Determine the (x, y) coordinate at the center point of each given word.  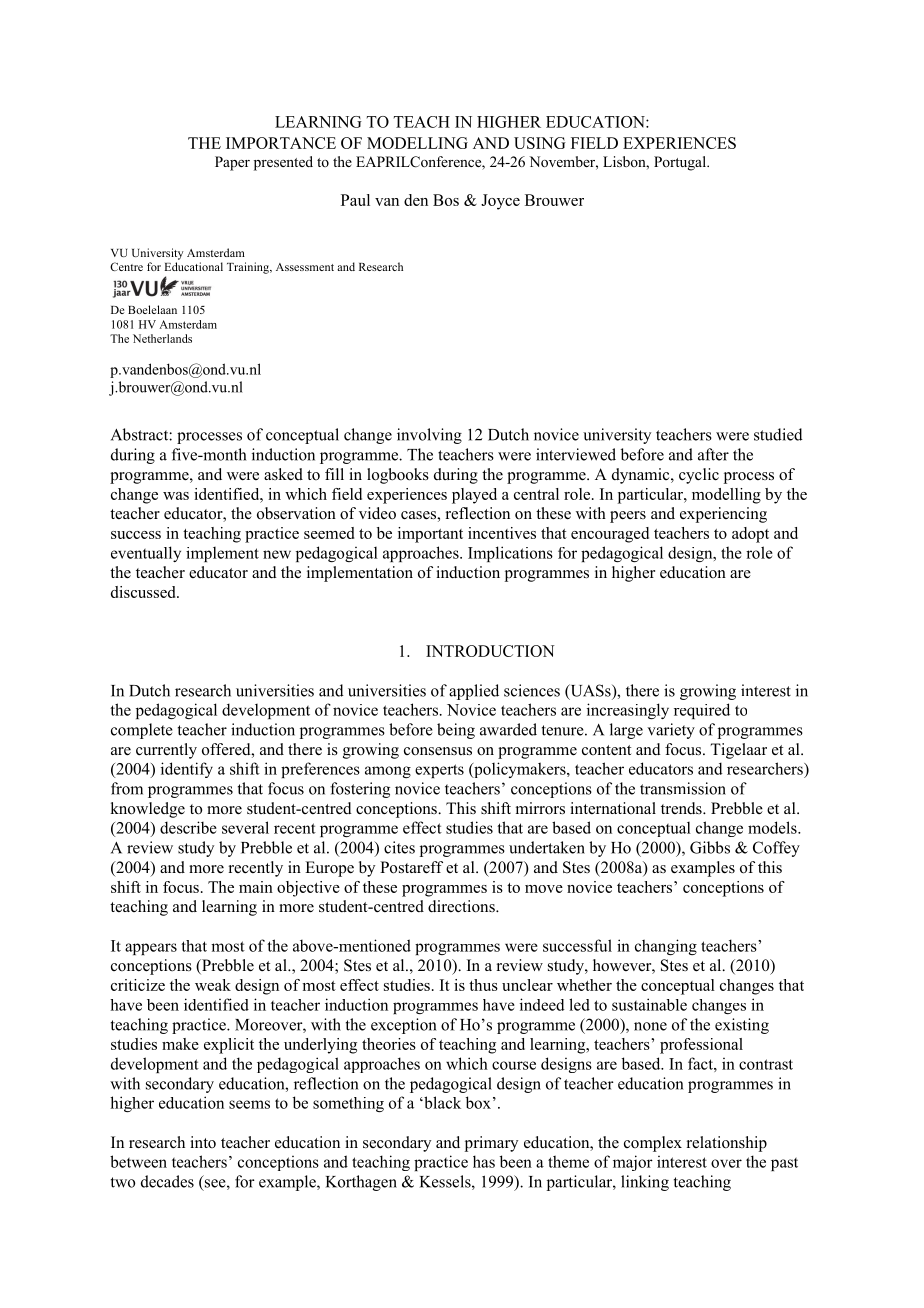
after (713, 454)
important (430, 535)
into (203, 1142)
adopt (750, 535)
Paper (232, 163)
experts (439, 771)
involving (429, 436)
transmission (683, 788)
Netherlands (162, 338)
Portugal (681, 163)
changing (666, 947)
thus (483, 985)
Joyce (500, 202)
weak (213, 985)
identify (187, 770)
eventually (146, 554)
